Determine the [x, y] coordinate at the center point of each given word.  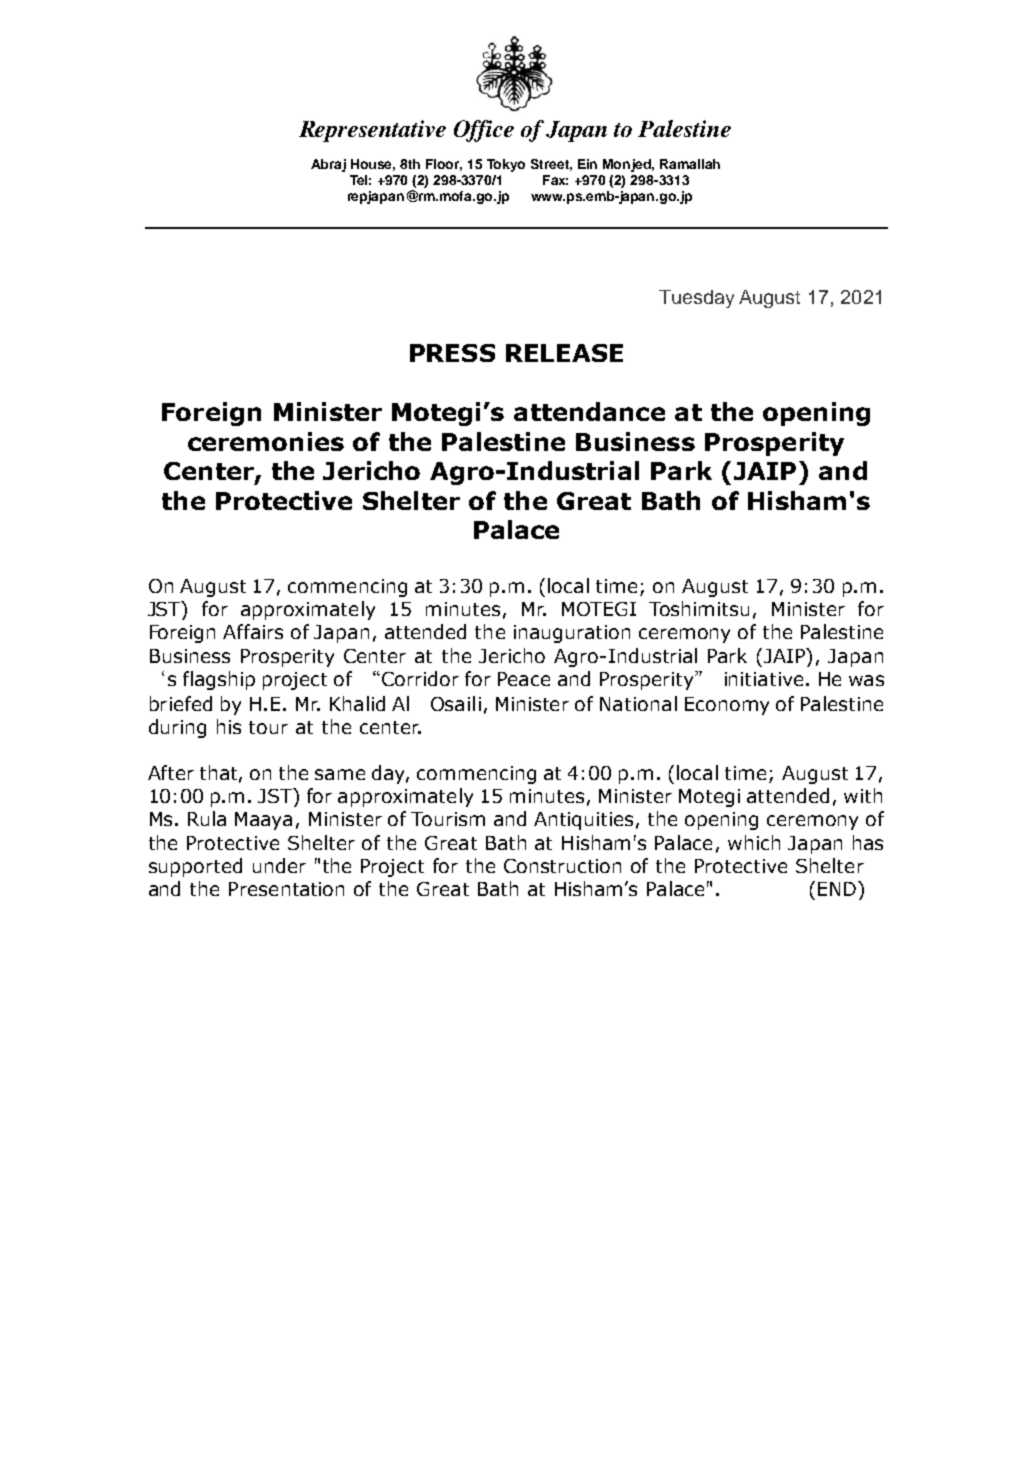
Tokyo [506, 165]
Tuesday [696, 299]
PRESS [452, 353]
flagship [219, 680]
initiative [764, 679]
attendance [589, 411]
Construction [562, 866]
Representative [372, 131]
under [279, 865]
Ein [587, 164]
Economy [727, 706]
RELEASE [564, 353]
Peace [524, 679]
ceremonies [266, 441]
